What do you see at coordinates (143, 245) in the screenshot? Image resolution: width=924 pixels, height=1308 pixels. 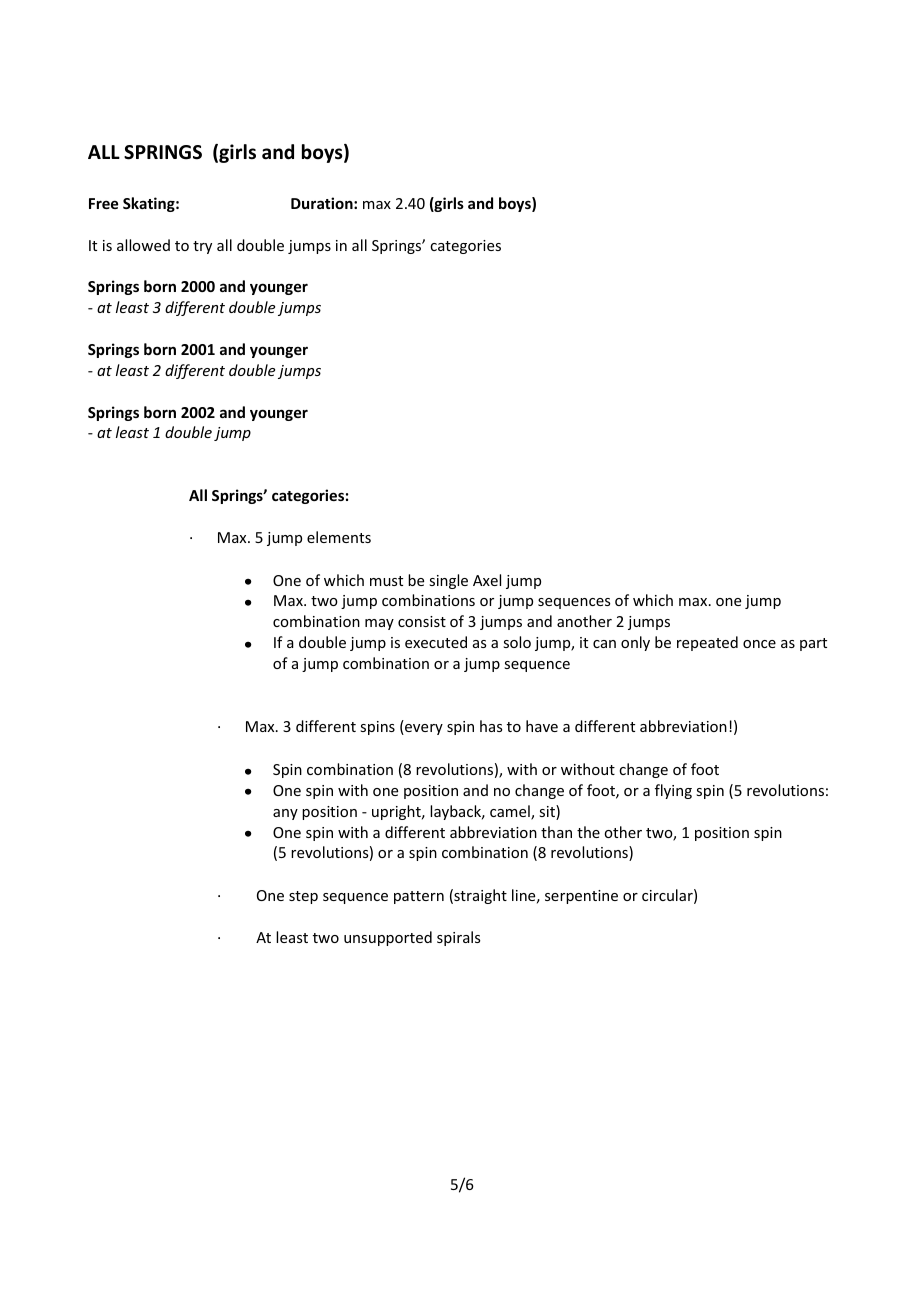 I see `allowed` at bounding box center [143, 245].
